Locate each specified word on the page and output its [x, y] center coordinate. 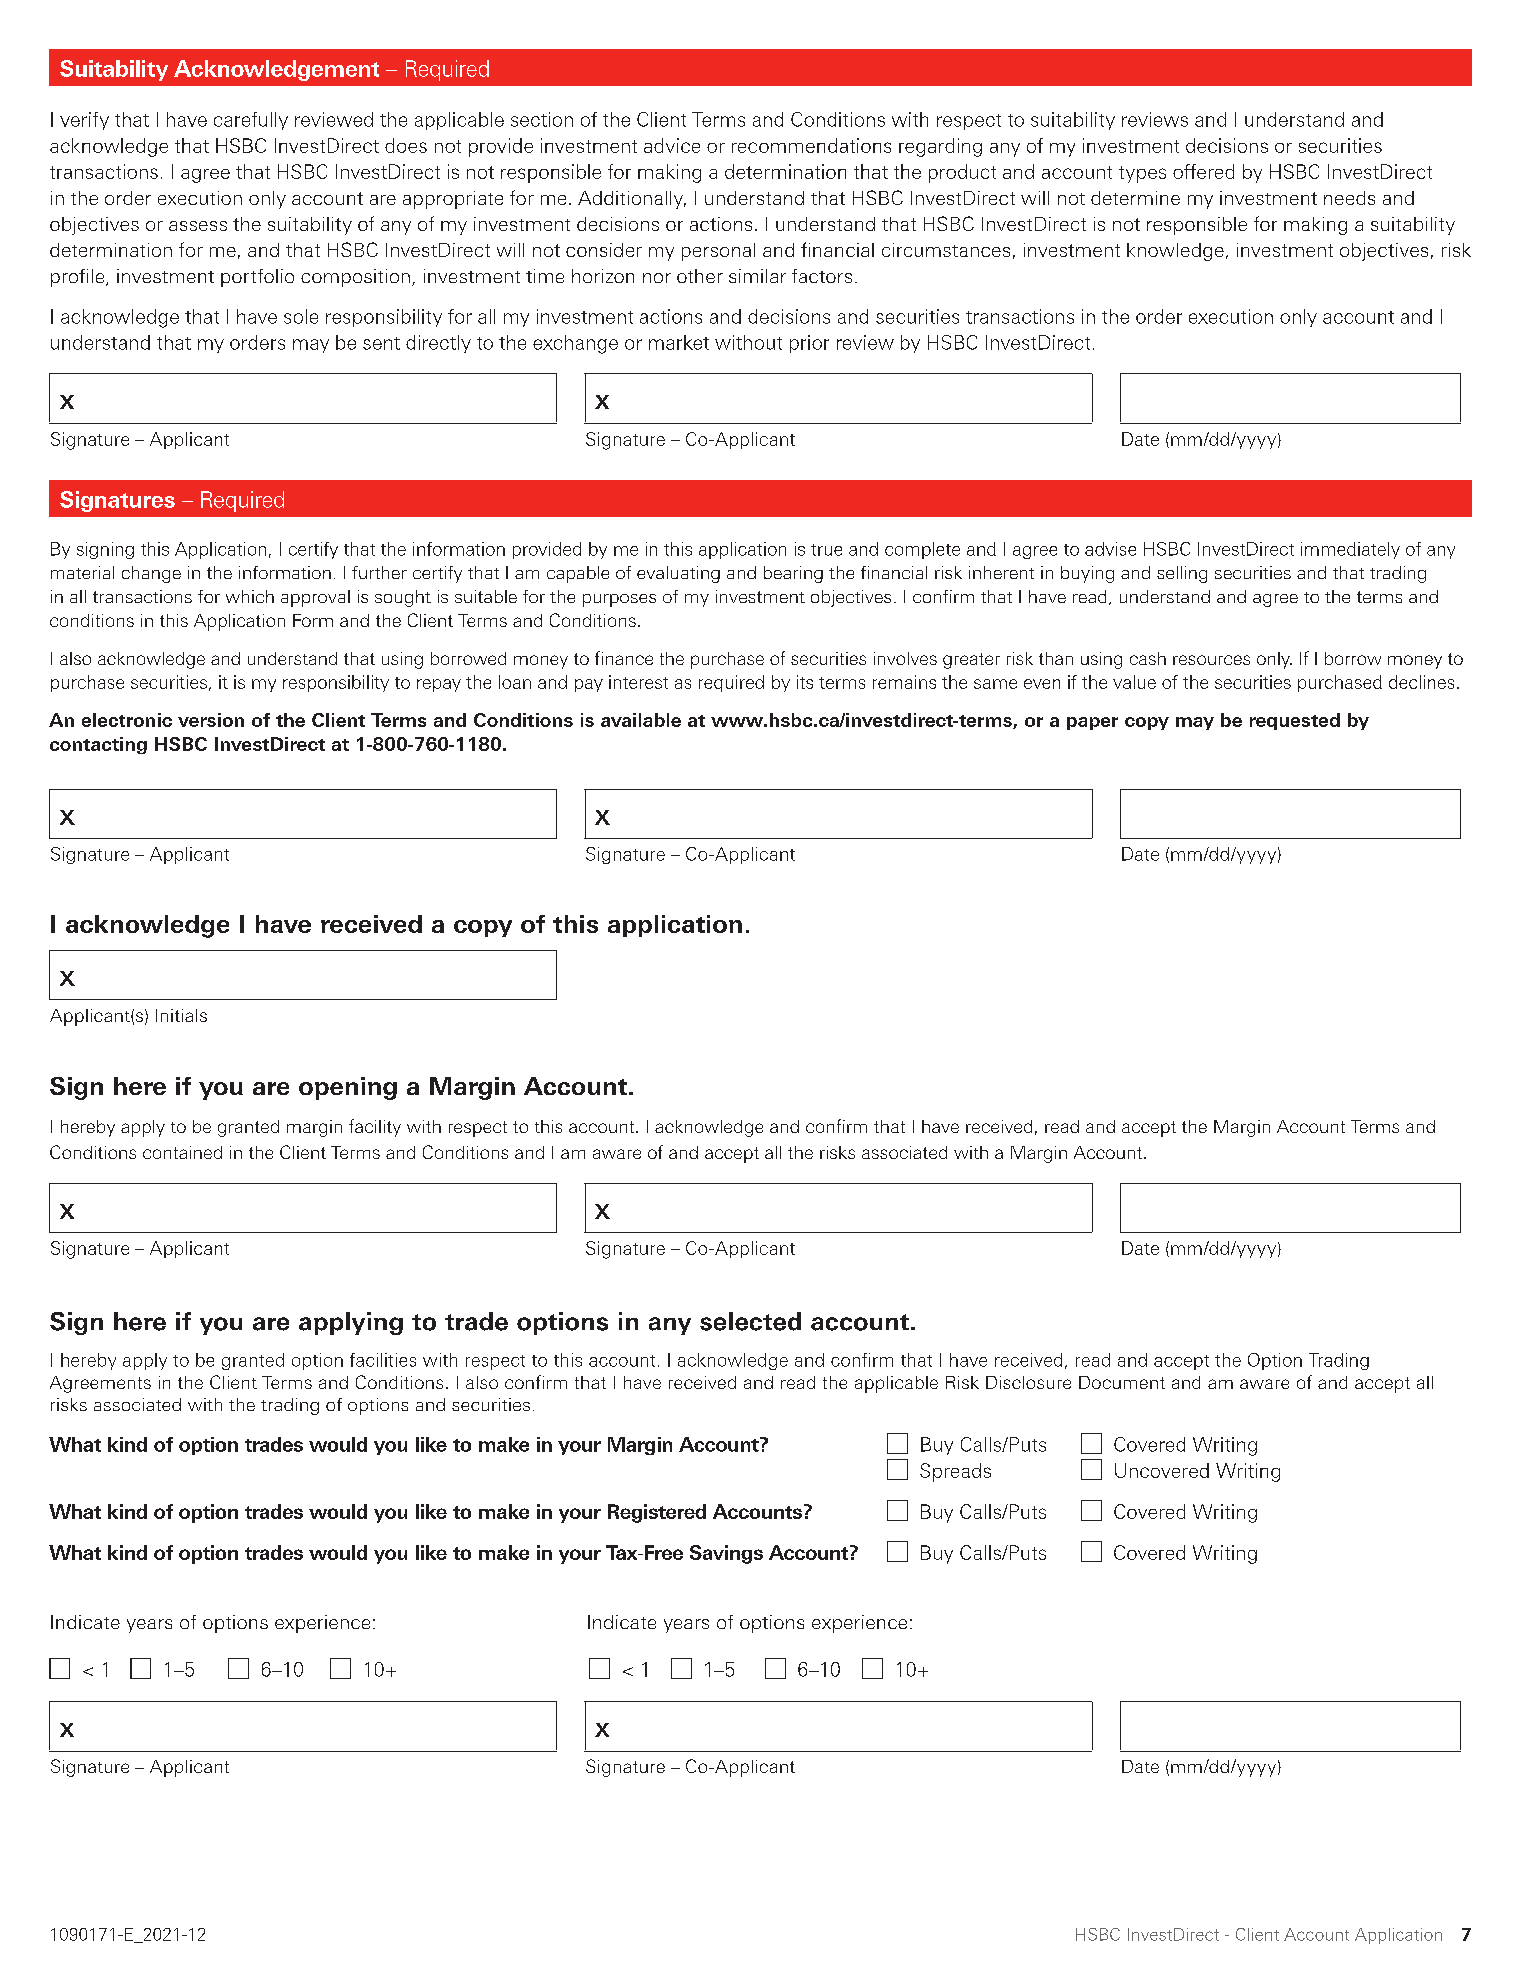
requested [1295, 721]
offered [1203, 171]
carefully [251, 121]
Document [1122, 1382]
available [641, 720]
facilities [383, 1360]
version [211, 720]
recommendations [811, 145]
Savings [726, 1554]
